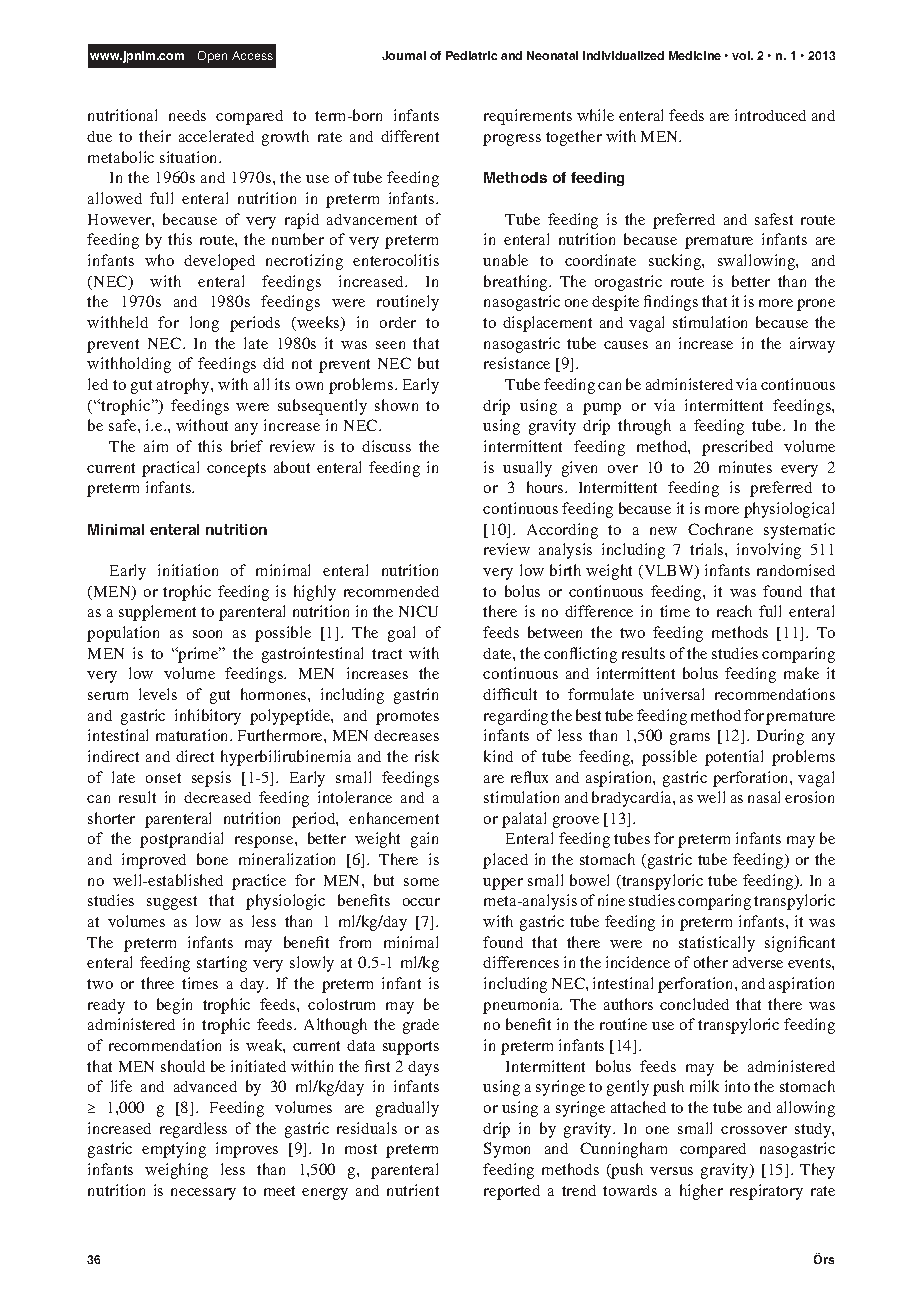 The image size is (924, 1308). I want to click on Pediatric, so click(471, 55).
